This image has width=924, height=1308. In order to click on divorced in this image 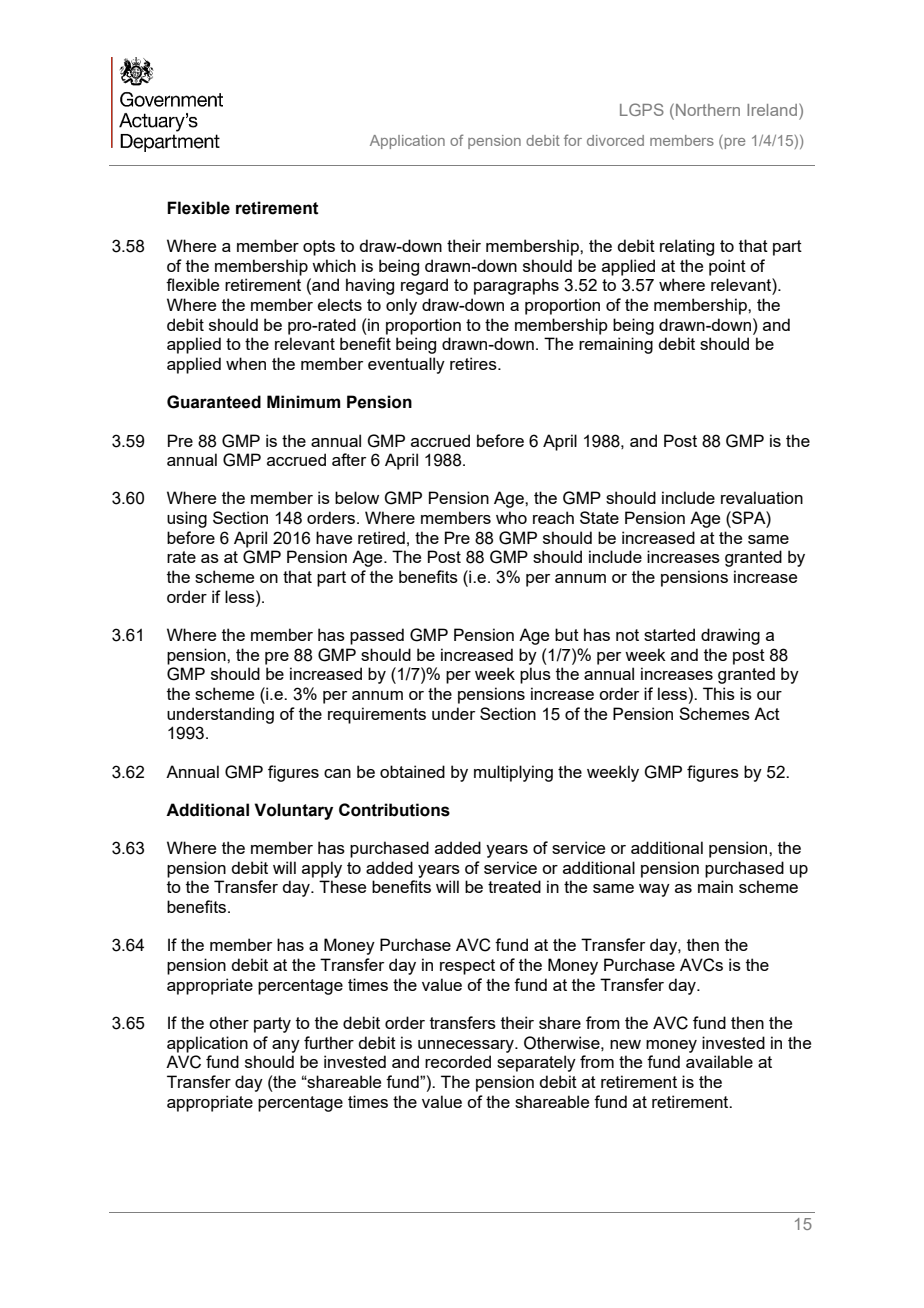, I will do `click(615, 140)`.
